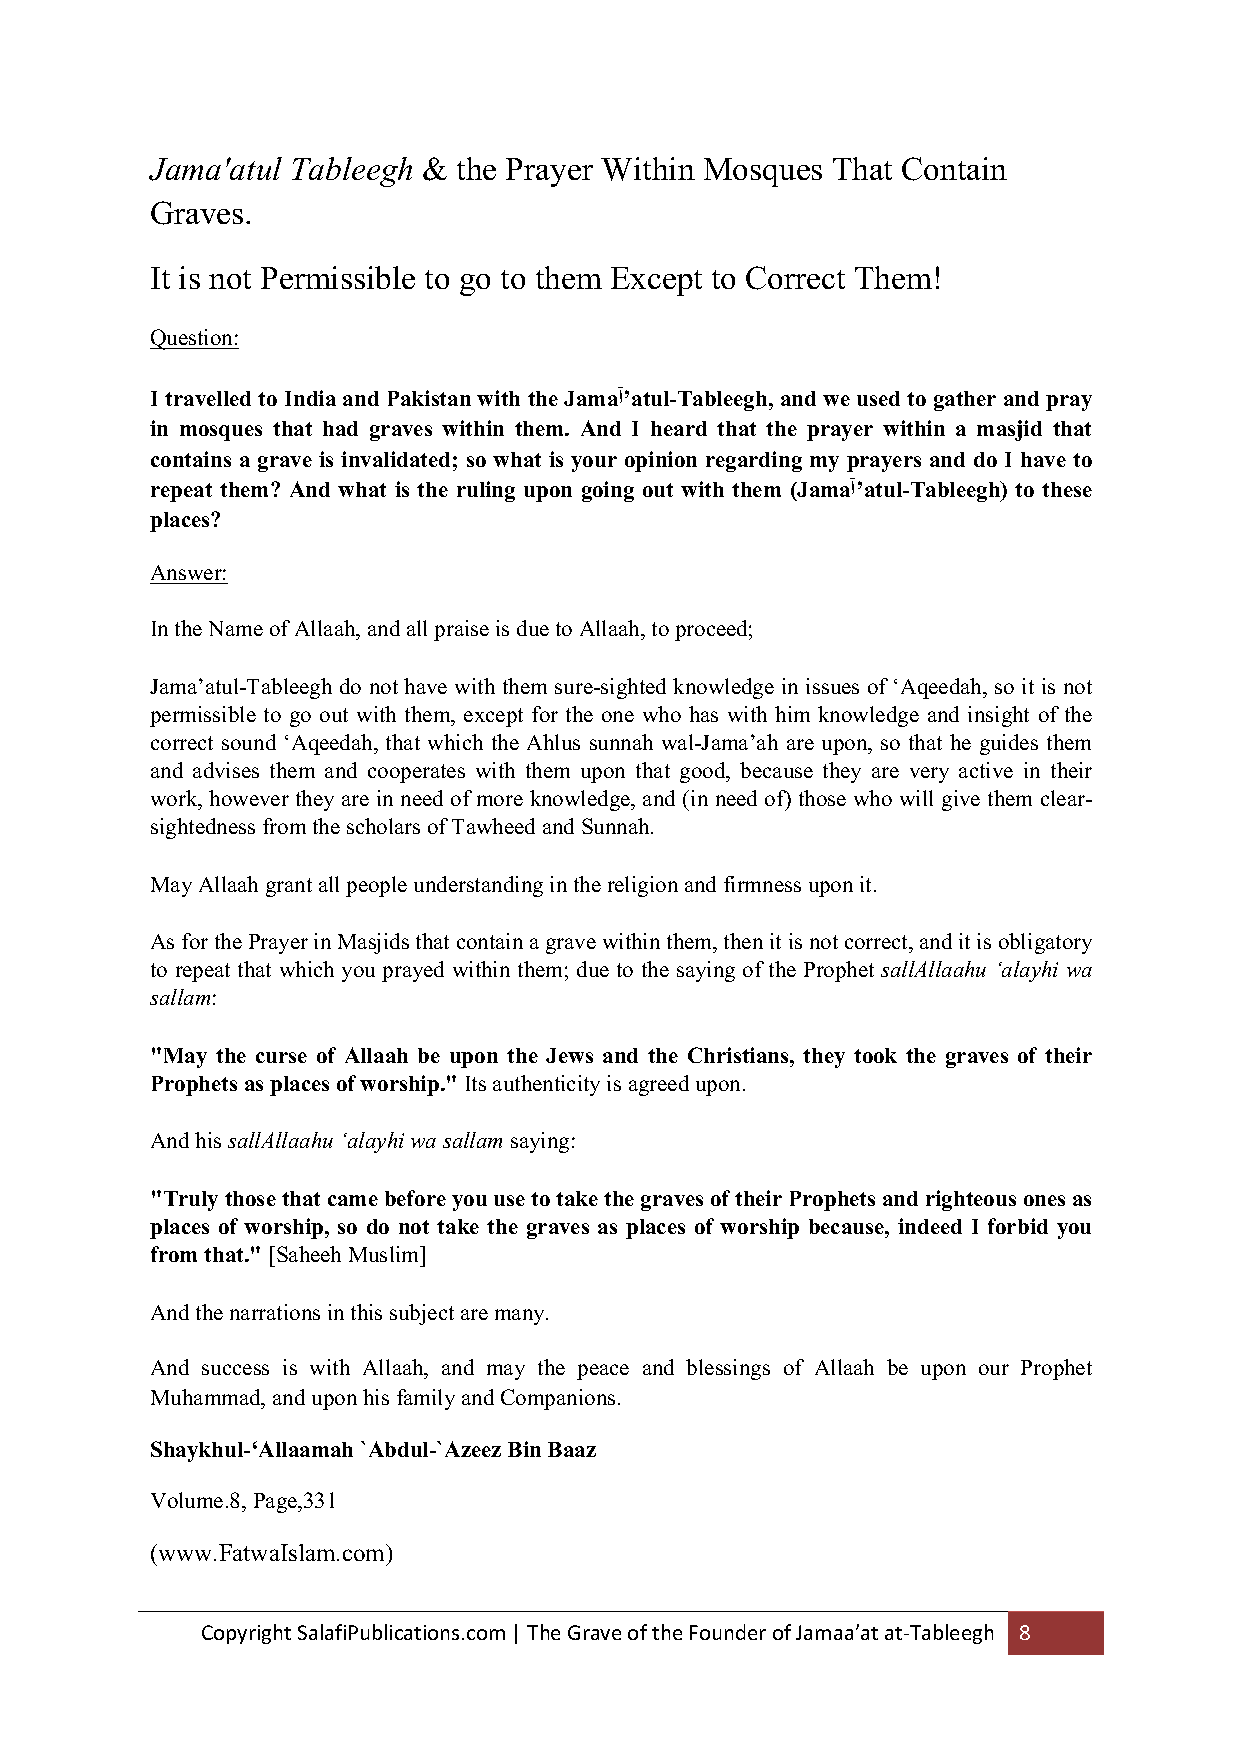 This screenshot has height=1757, width=1242. Describe the element at coordinates (236, 628) in the screenshot. I see `Name` at that location.
